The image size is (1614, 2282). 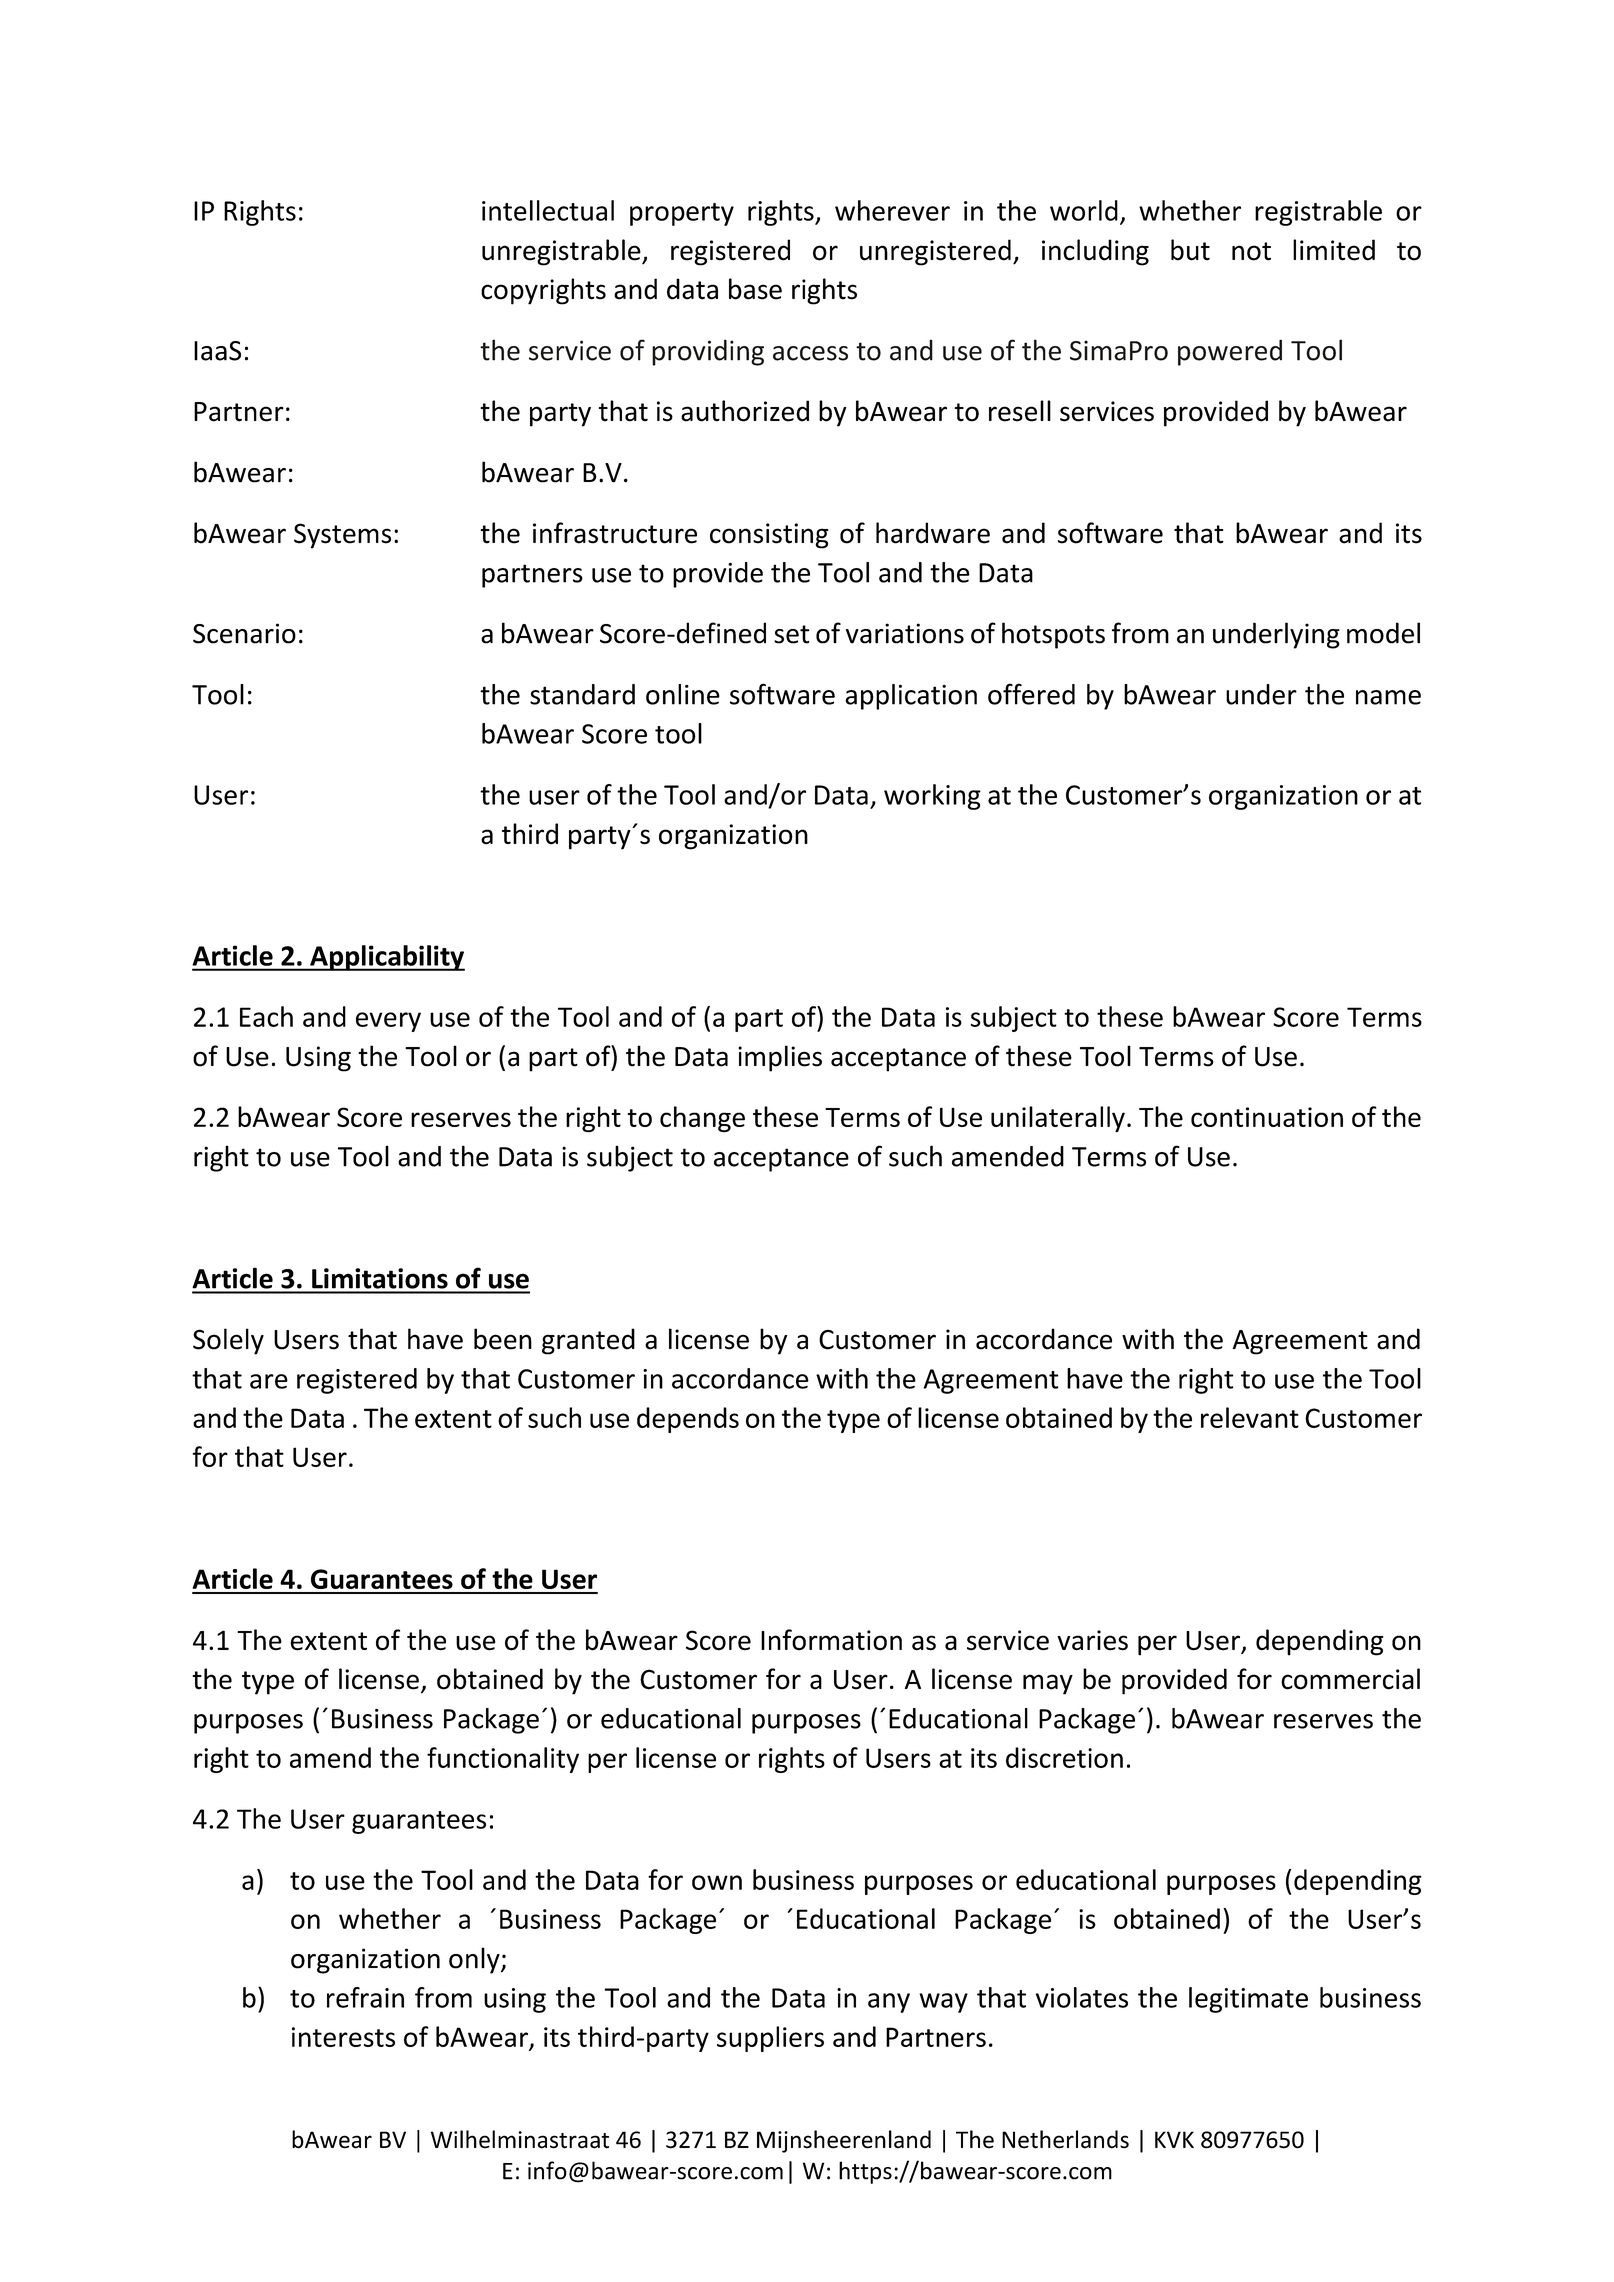 I want to click on Scenario, so click(x=244, y=633).
